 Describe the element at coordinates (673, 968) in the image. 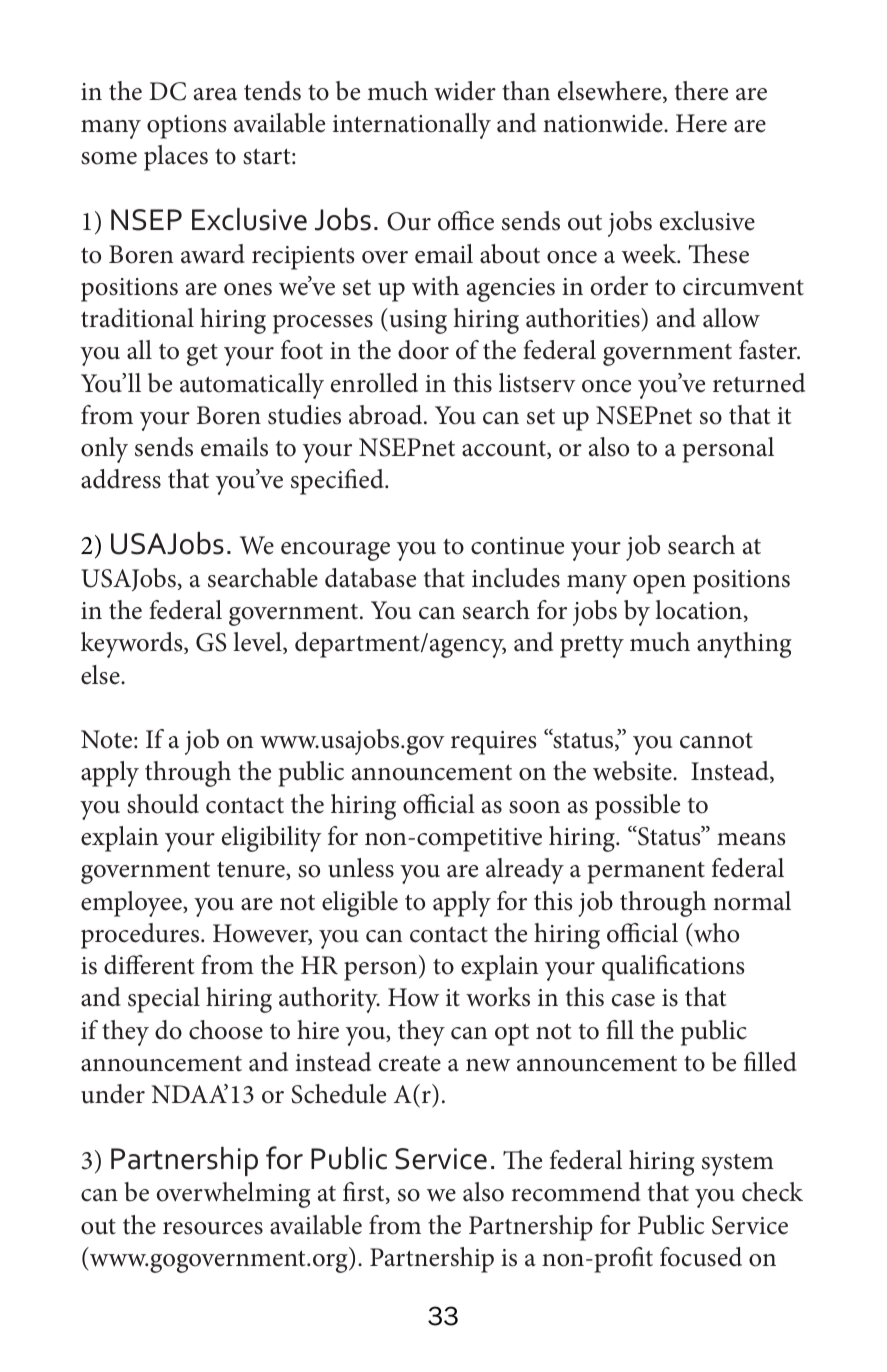

I see `qualifications` at that location.
